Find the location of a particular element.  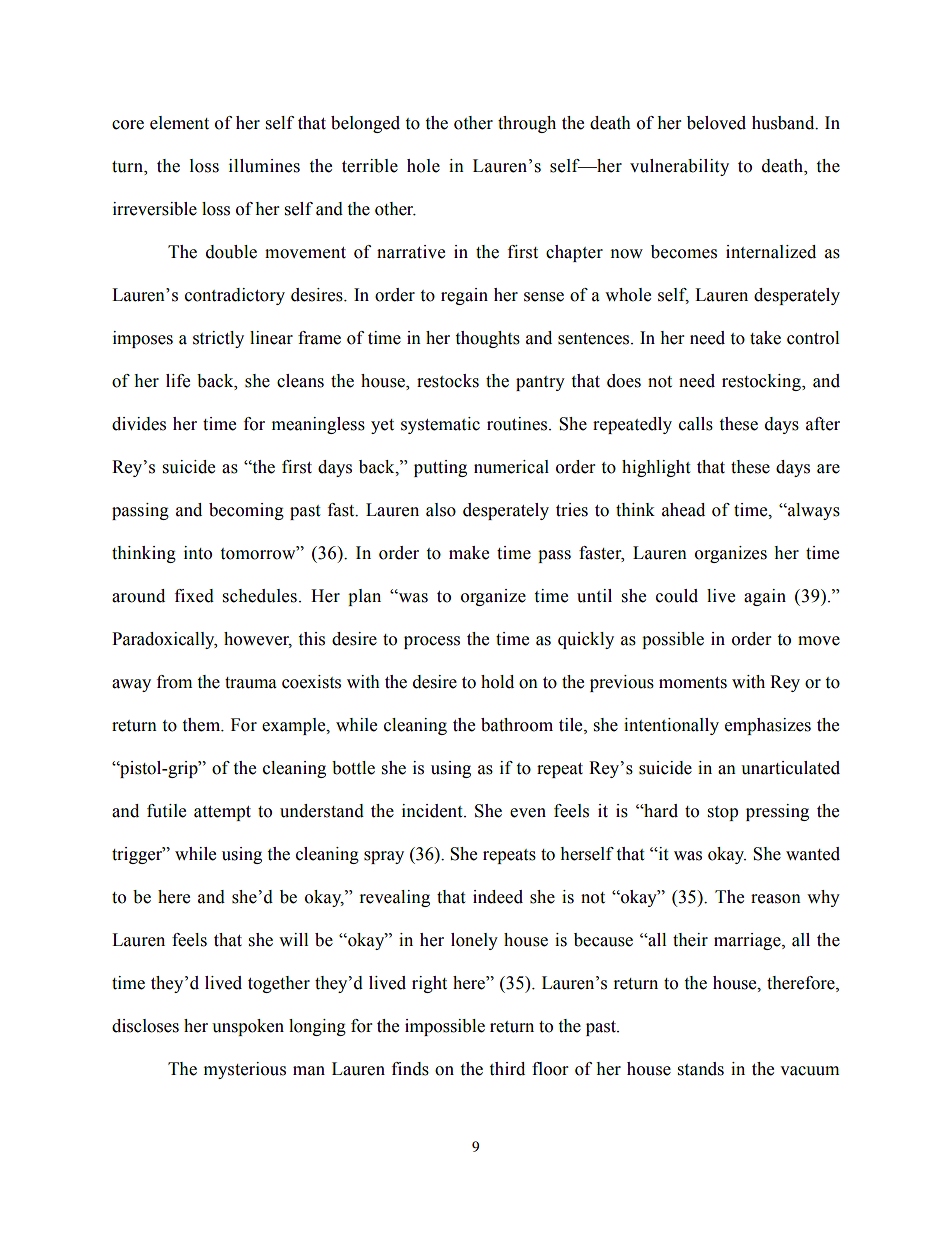

unspoken is located at coordinates (248, 1027).
